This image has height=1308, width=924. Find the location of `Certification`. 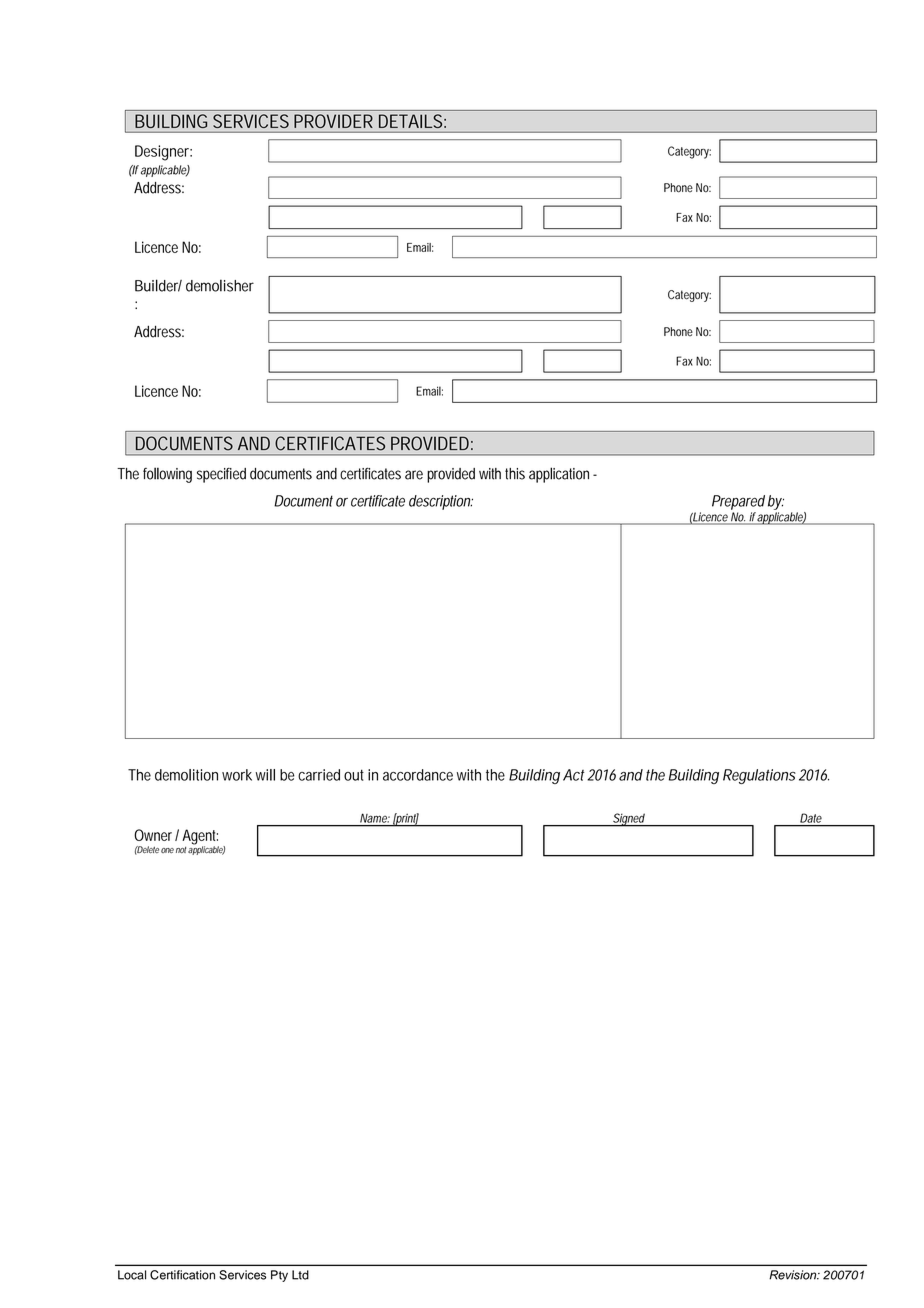

Certification is located at coordinates (182, 1275).
